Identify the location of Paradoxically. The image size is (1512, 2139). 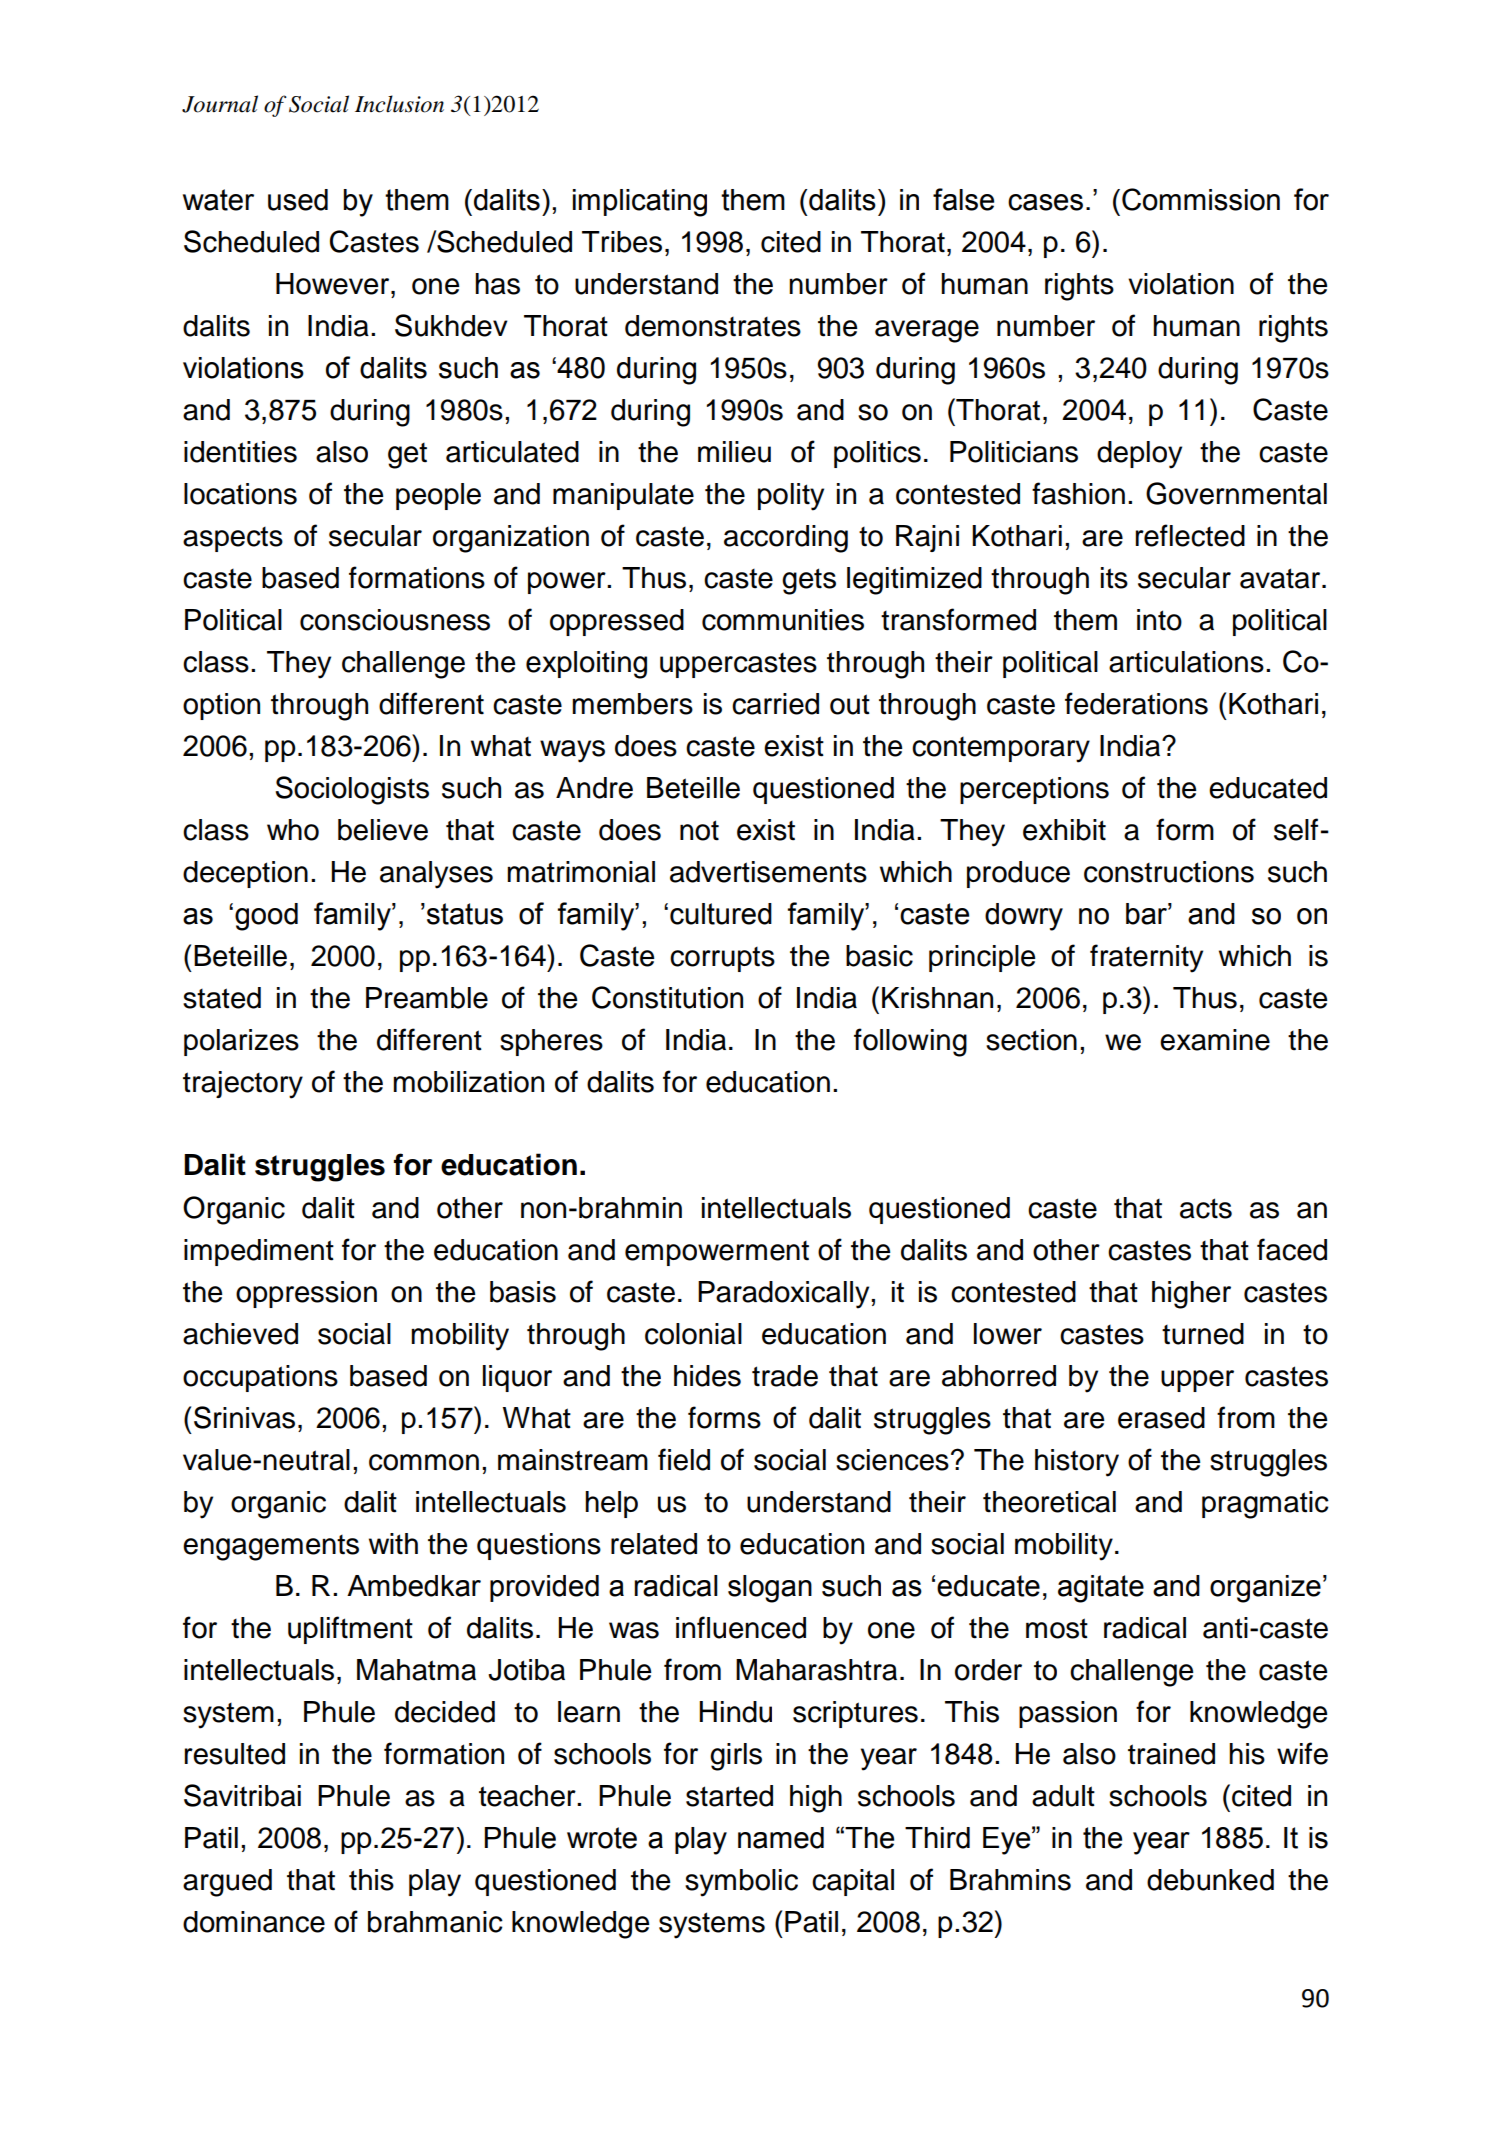
(785, 1295).
